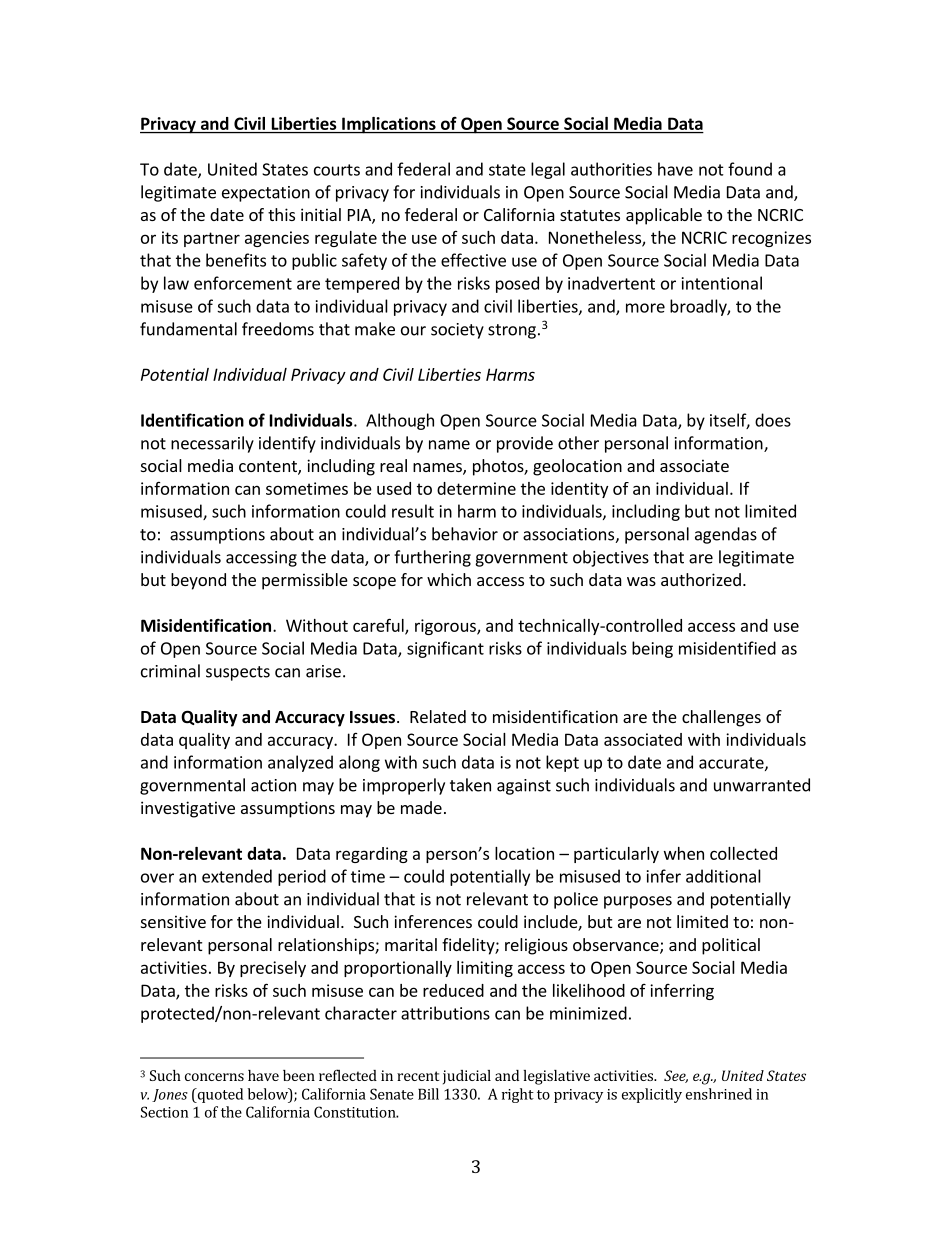 This screenshot has width=952, height=1233. What do you see at coordinates (750, 169) in the screenshot?
I see `found` at bounding box center [750, 169].
